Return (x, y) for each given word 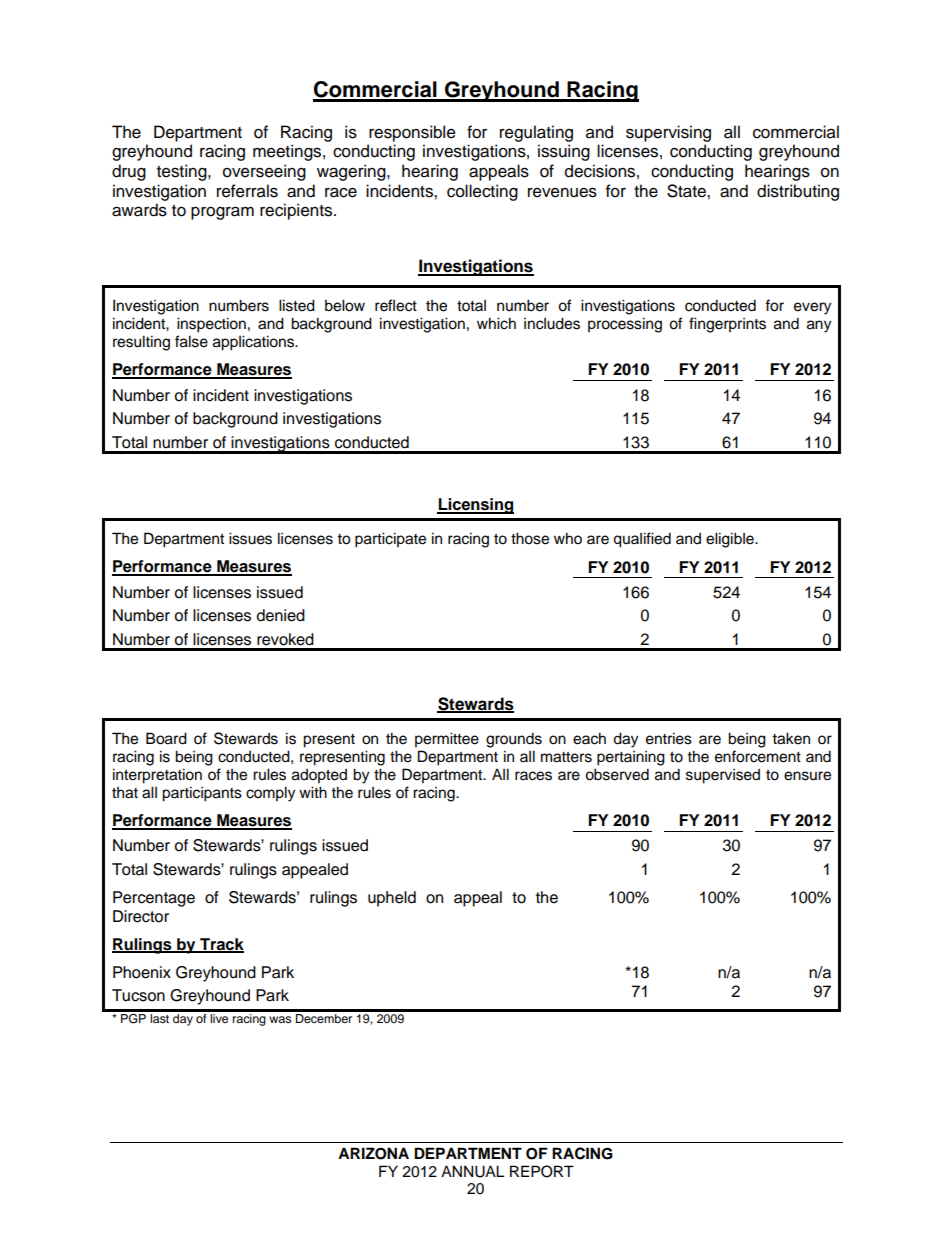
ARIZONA (373, 1153)
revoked (285, 639)
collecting (482, 192)
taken (791, 738)
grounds (514, 740)
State (687, 191)
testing (183, 172)
